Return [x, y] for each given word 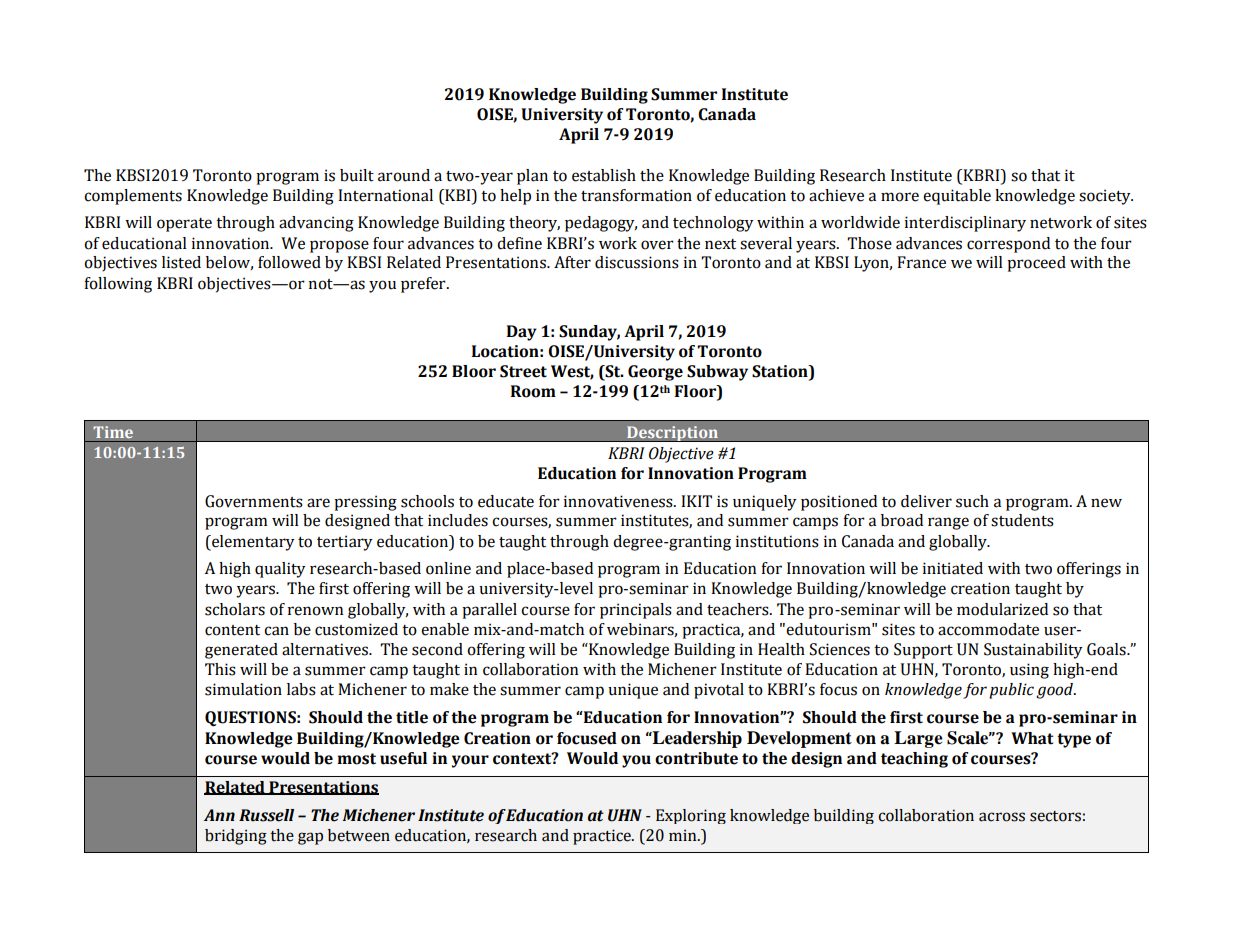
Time [113, 432]
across [1002, 817]
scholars [235, 609]
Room [533, 391]
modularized [1002, 609]
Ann [219, 815]
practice [603, 837]
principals [636, 611]
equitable [957, 197]
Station [781, 371]
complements [133, 197]
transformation [636, 195]
